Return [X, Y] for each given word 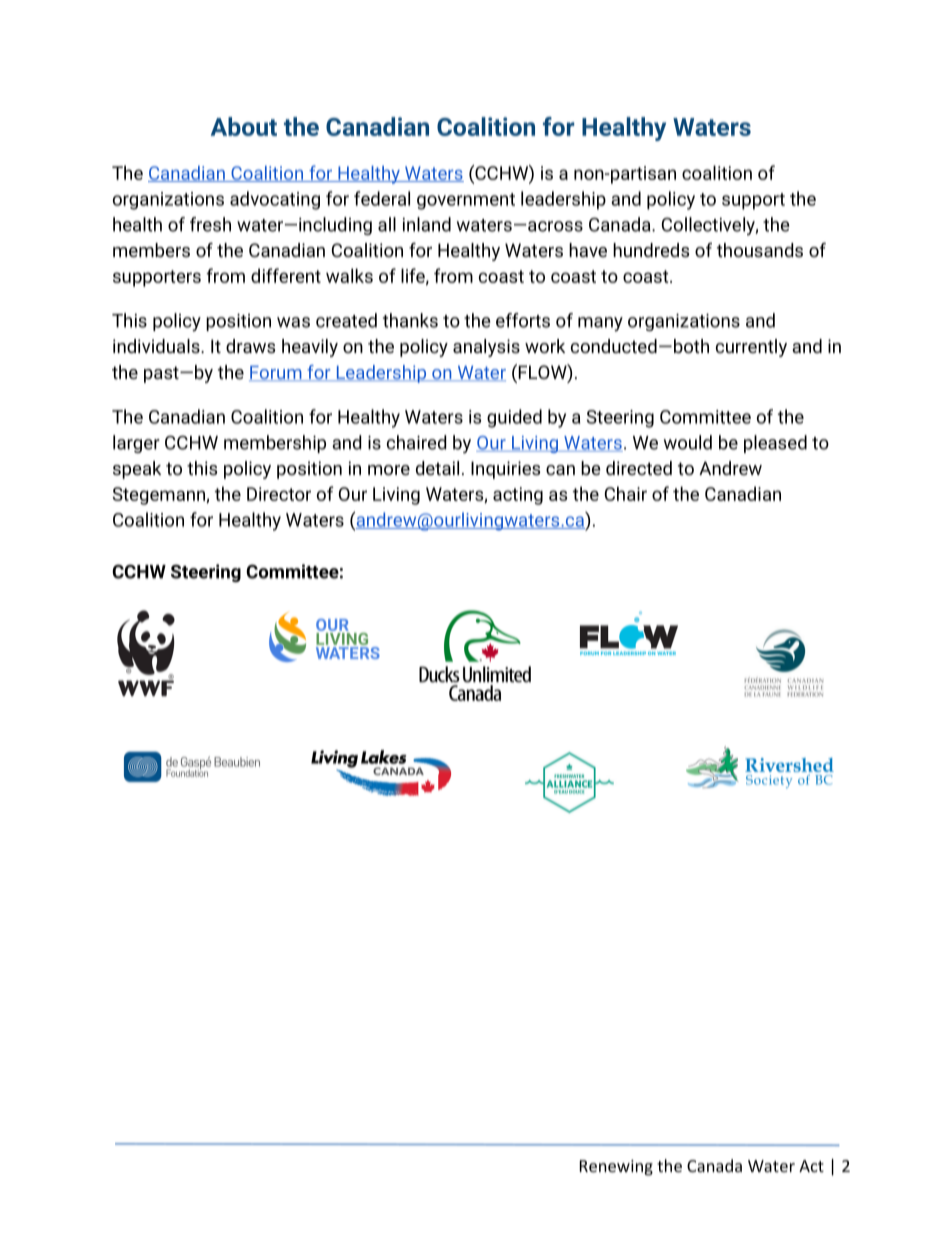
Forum [276, 373]
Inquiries [505, 470]
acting [518, 496]
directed [639, 468]
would [688, 442]
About [244, 126]
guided [514, 418]
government [466, 201]
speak [137, 470]
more [389, 470]
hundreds [651, 250]
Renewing [616, 1168]
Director [279, 494]
